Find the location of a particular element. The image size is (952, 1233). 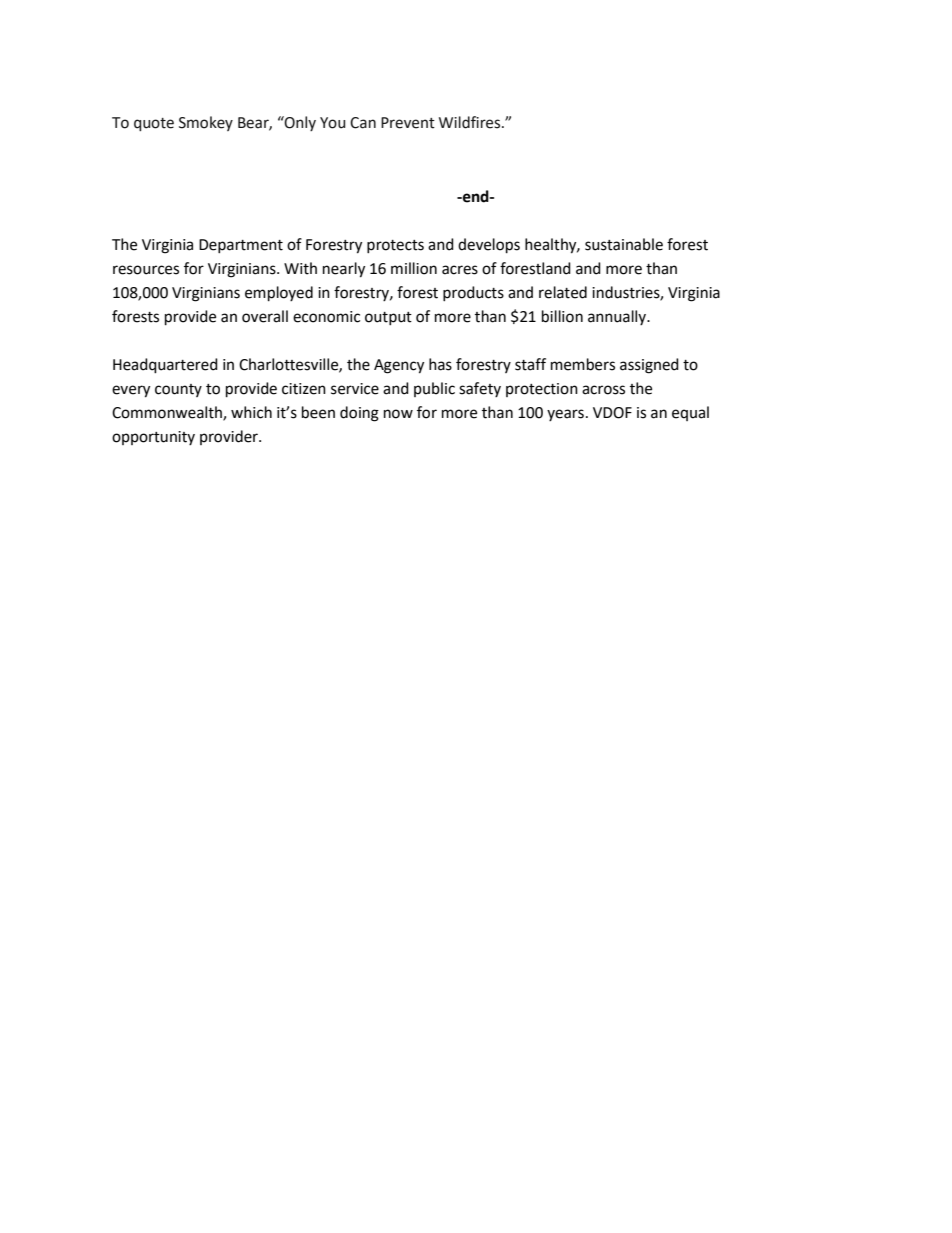

Wildfires is located at coordinates (471, 122).
